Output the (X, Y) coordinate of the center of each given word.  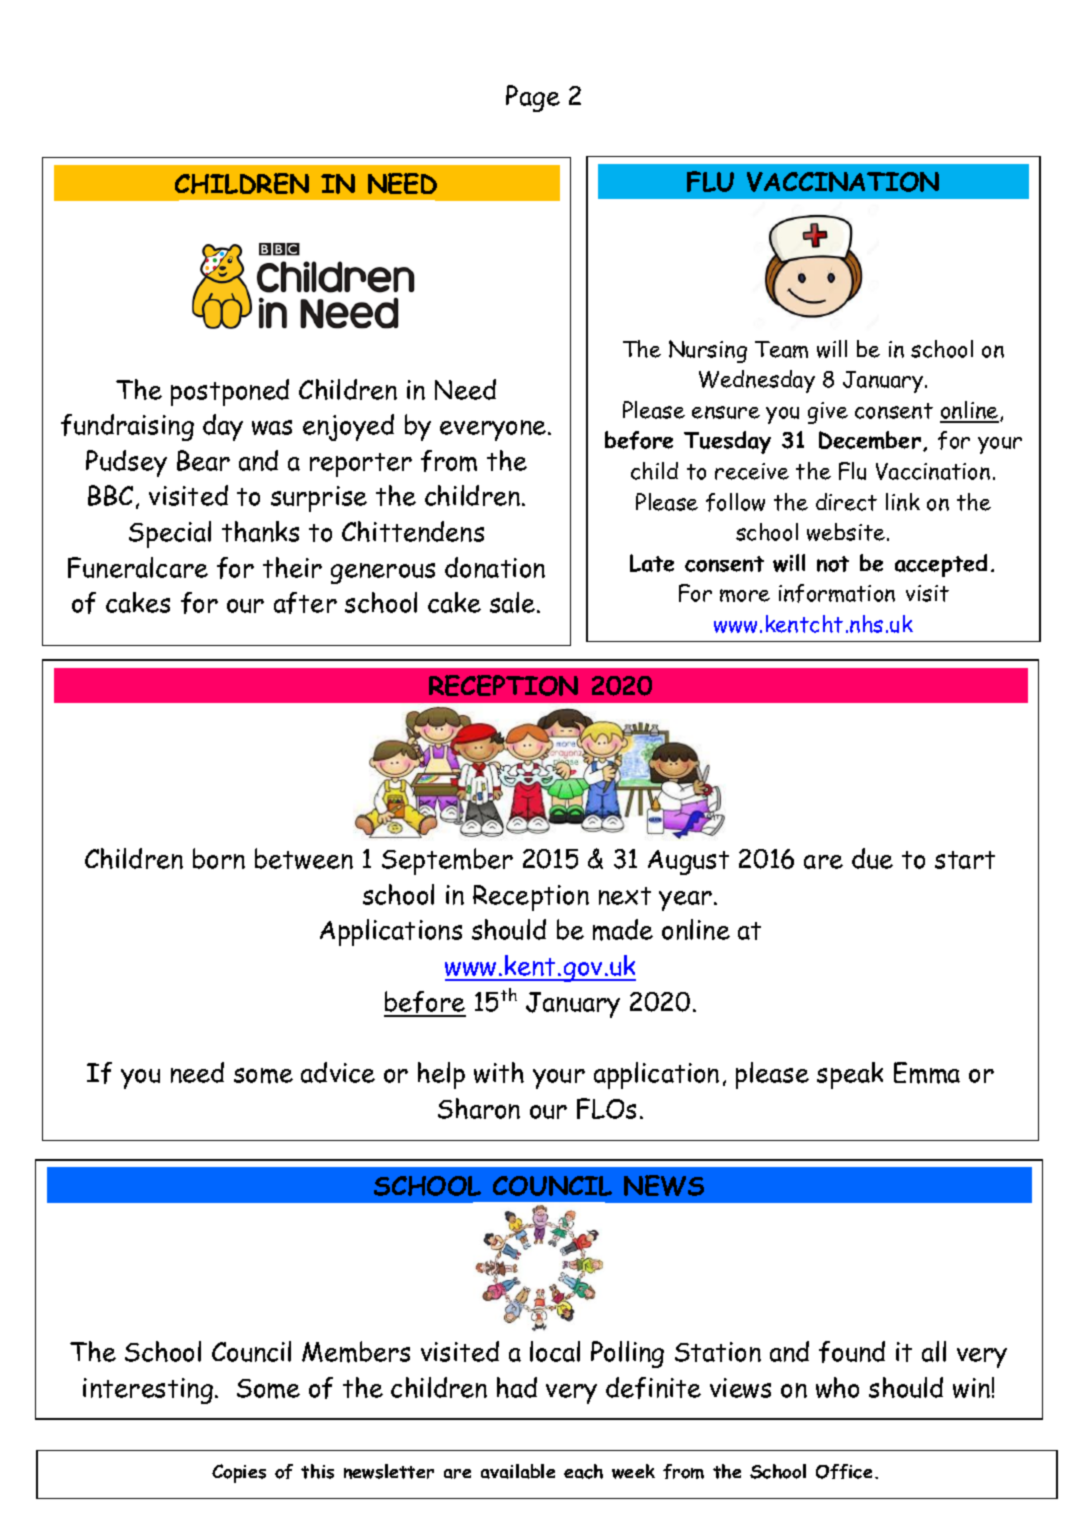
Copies (239, 1473)
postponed (230, 392)
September (447, 861)
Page (533, 98)
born (219, 858)
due (872, 858)
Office (844, 1471)
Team (781, 349)
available (518, 1471)
